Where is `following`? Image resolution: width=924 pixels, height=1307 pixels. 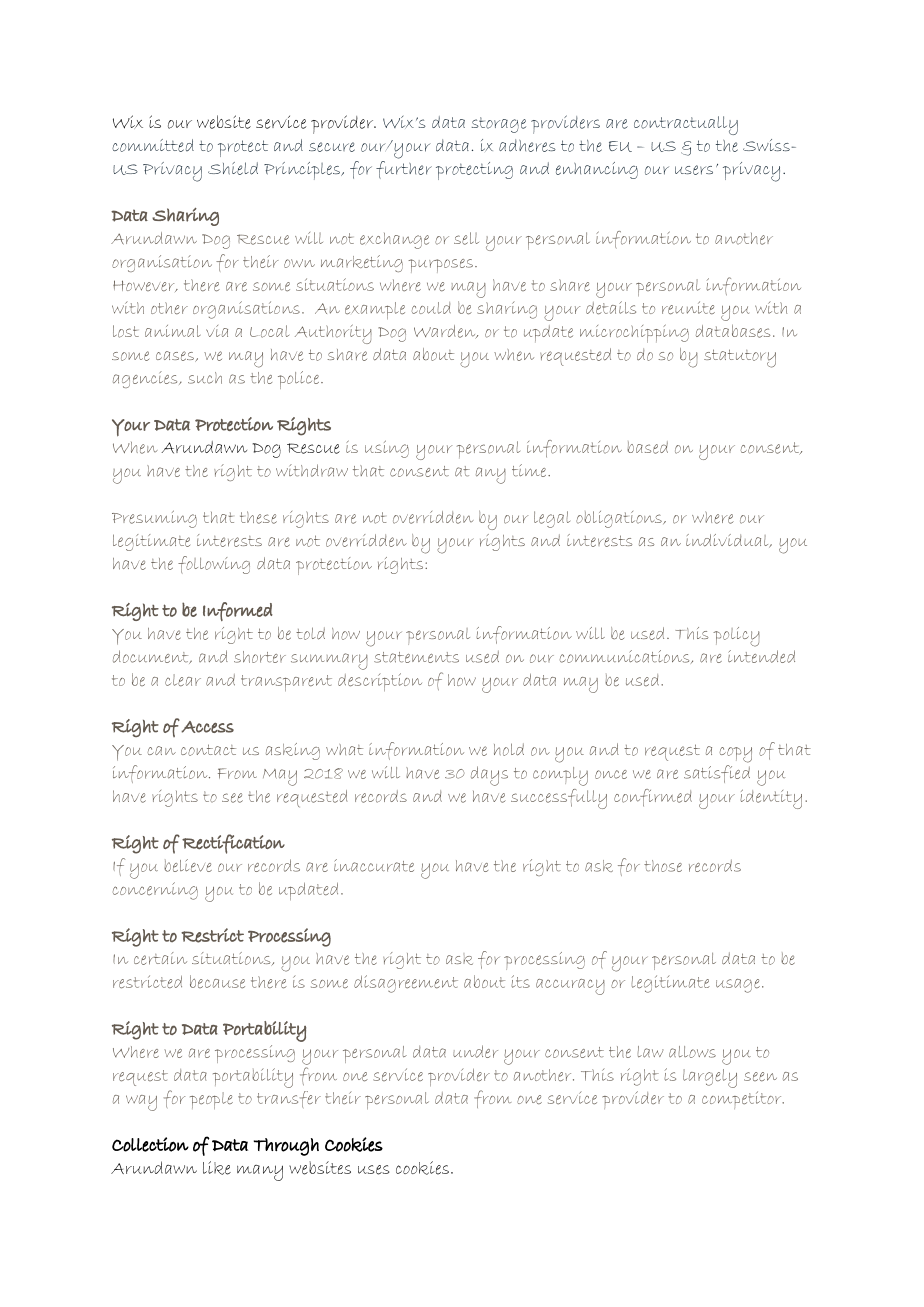 following is located at coordinates (214, 565).
